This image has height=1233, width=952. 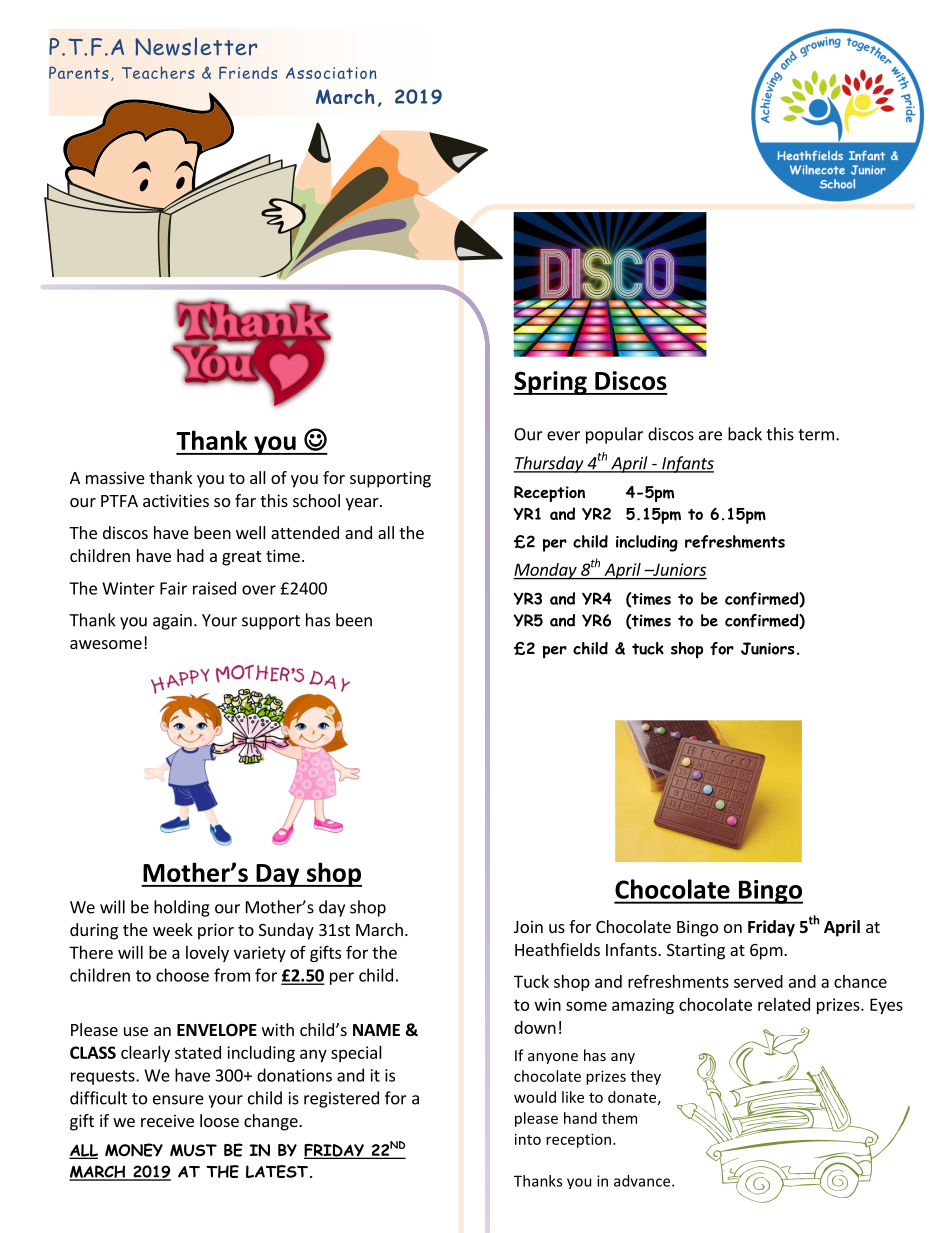 I want to click on Association, so click(x=331, y=73).
